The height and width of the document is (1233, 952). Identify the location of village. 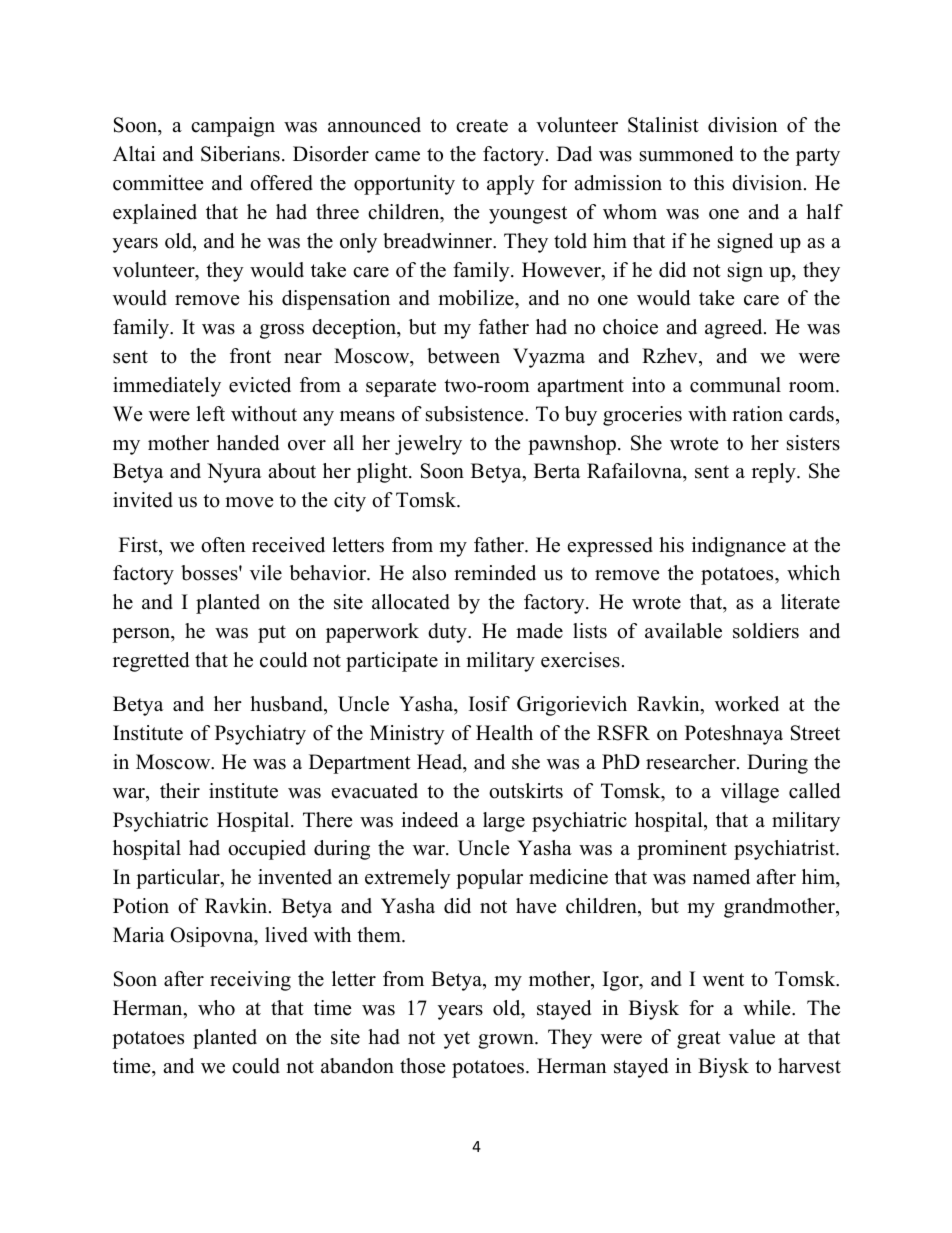
(750, 793).
